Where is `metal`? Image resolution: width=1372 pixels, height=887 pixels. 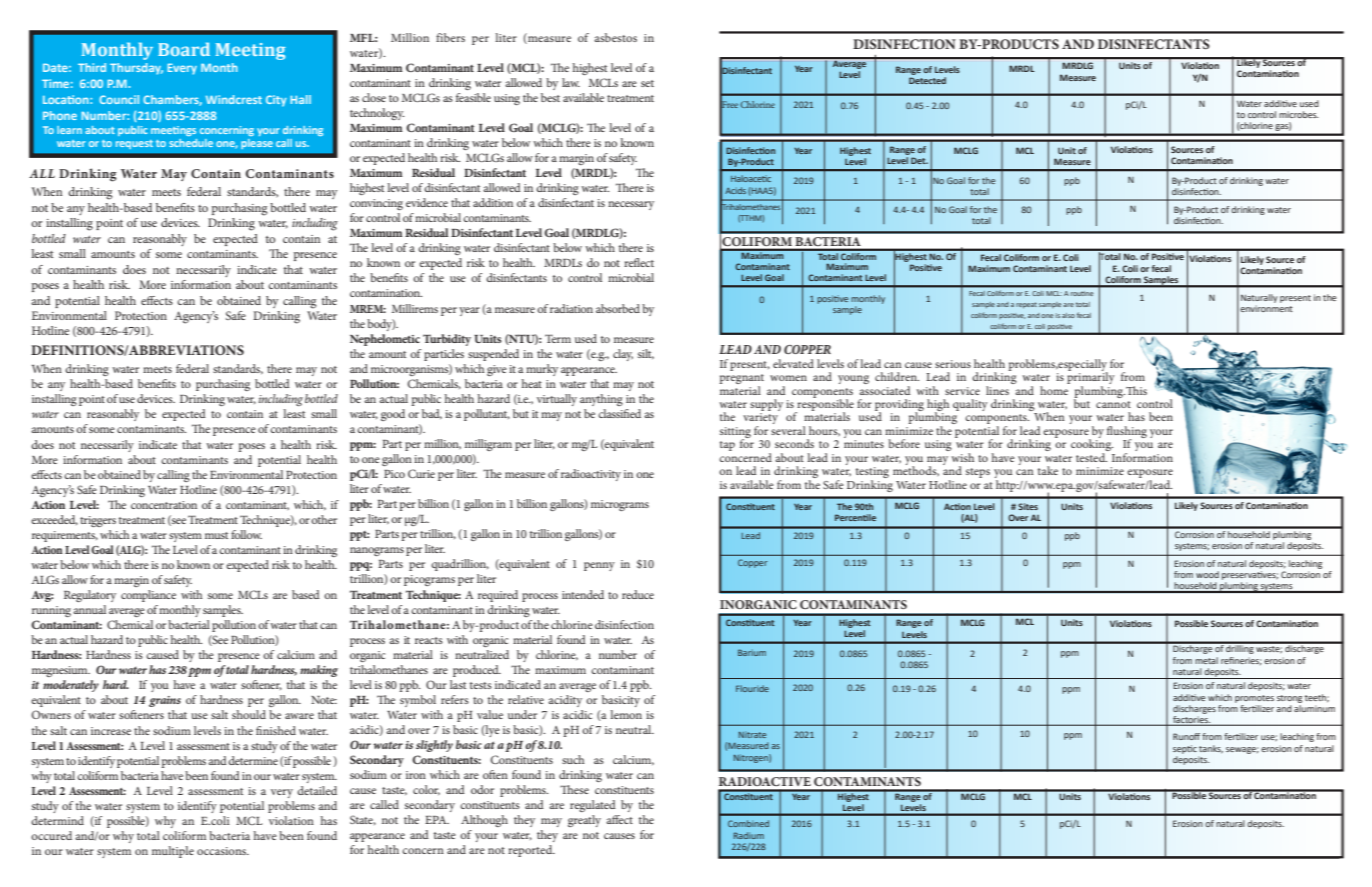
metal is located at coordinates (1206, 660).
